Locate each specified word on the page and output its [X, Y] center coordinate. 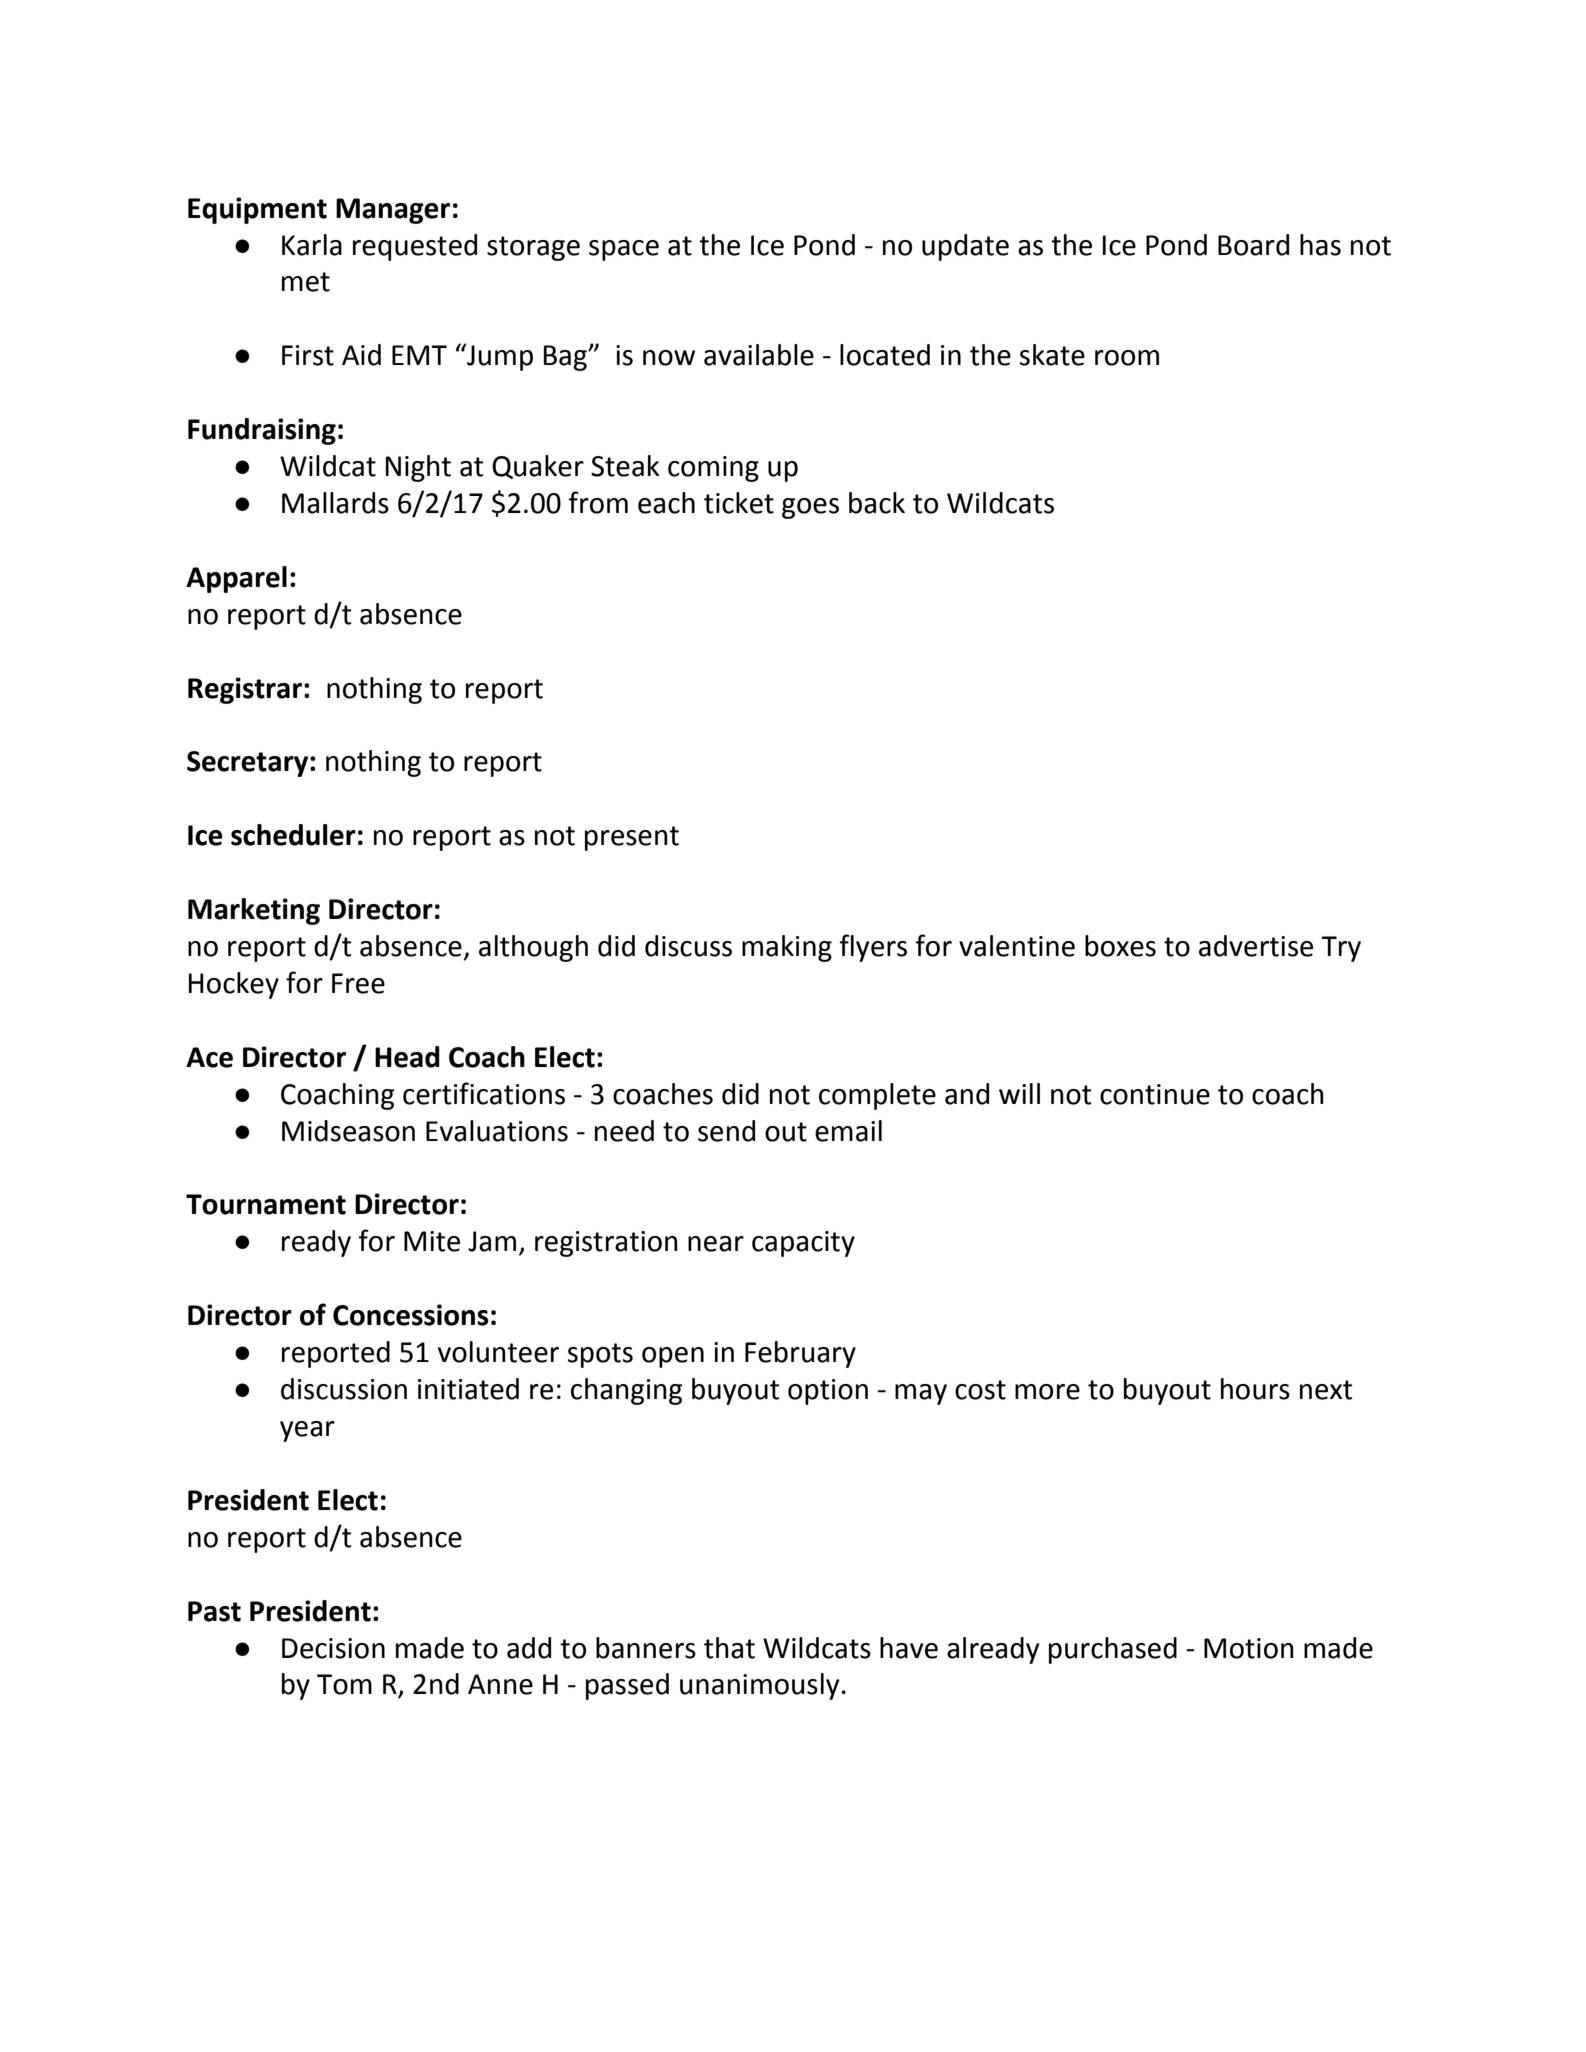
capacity [803, 1244]
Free [358, 983]
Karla [312, 245]
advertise [1256, 946]
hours [1255, 1389]
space [624, 250]
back [877, 503]
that [729, 1648]
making [787, 948]
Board [1253, 245]
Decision [333, 1648]
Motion [1249, 1648]
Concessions [411, 1315]
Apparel [236, 579]
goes [810, 508]
